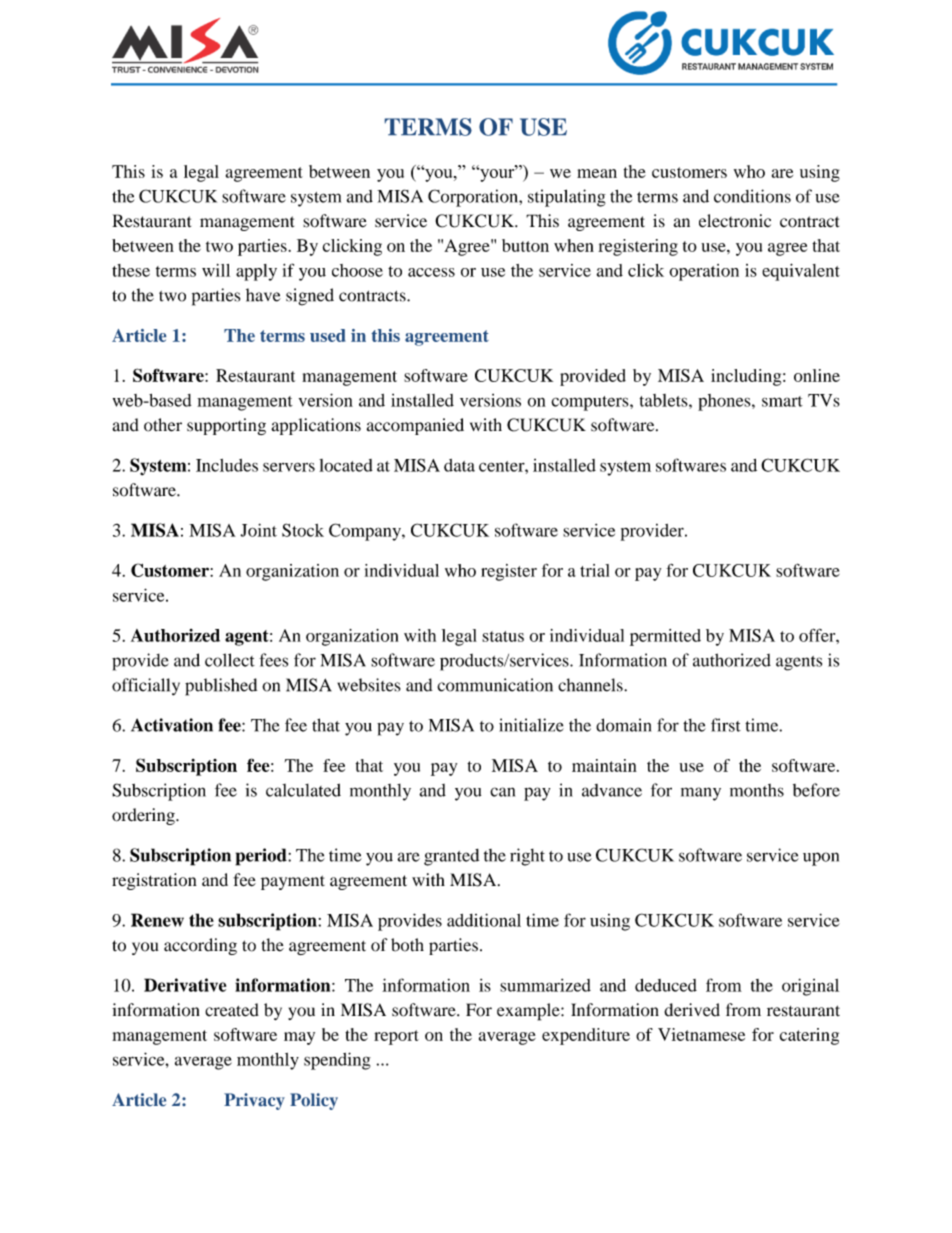  What do you see at coordinates (757, 790) in the image?
I see `months` at bounding box center [757, 790].
